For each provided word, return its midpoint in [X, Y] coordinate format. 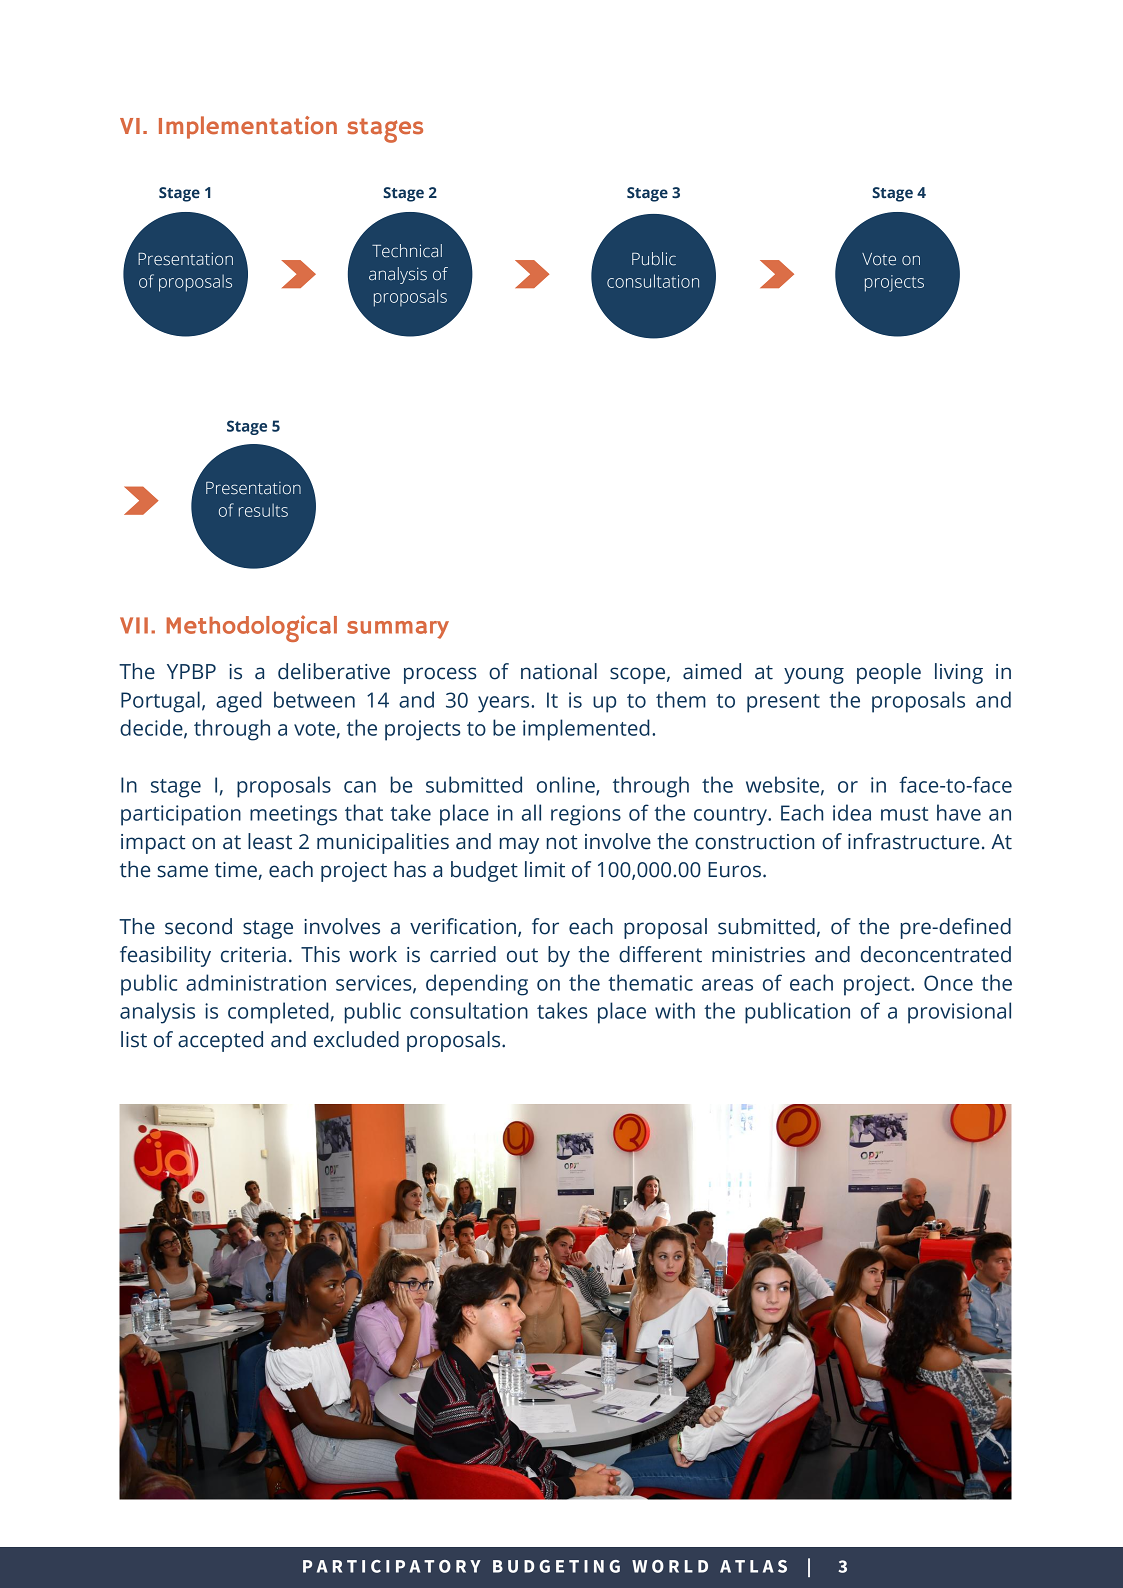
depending [477, 985]
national [559, 671]
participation [181, 815]
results [263, 510]
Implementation [248, 127]
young [814, 675]
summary [398, 630]
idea [852, 812]
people [889, 673]
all [531, 812]
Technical [407, 251]
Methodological [251, 628]
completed [278, 1013]
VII [134, 625]
